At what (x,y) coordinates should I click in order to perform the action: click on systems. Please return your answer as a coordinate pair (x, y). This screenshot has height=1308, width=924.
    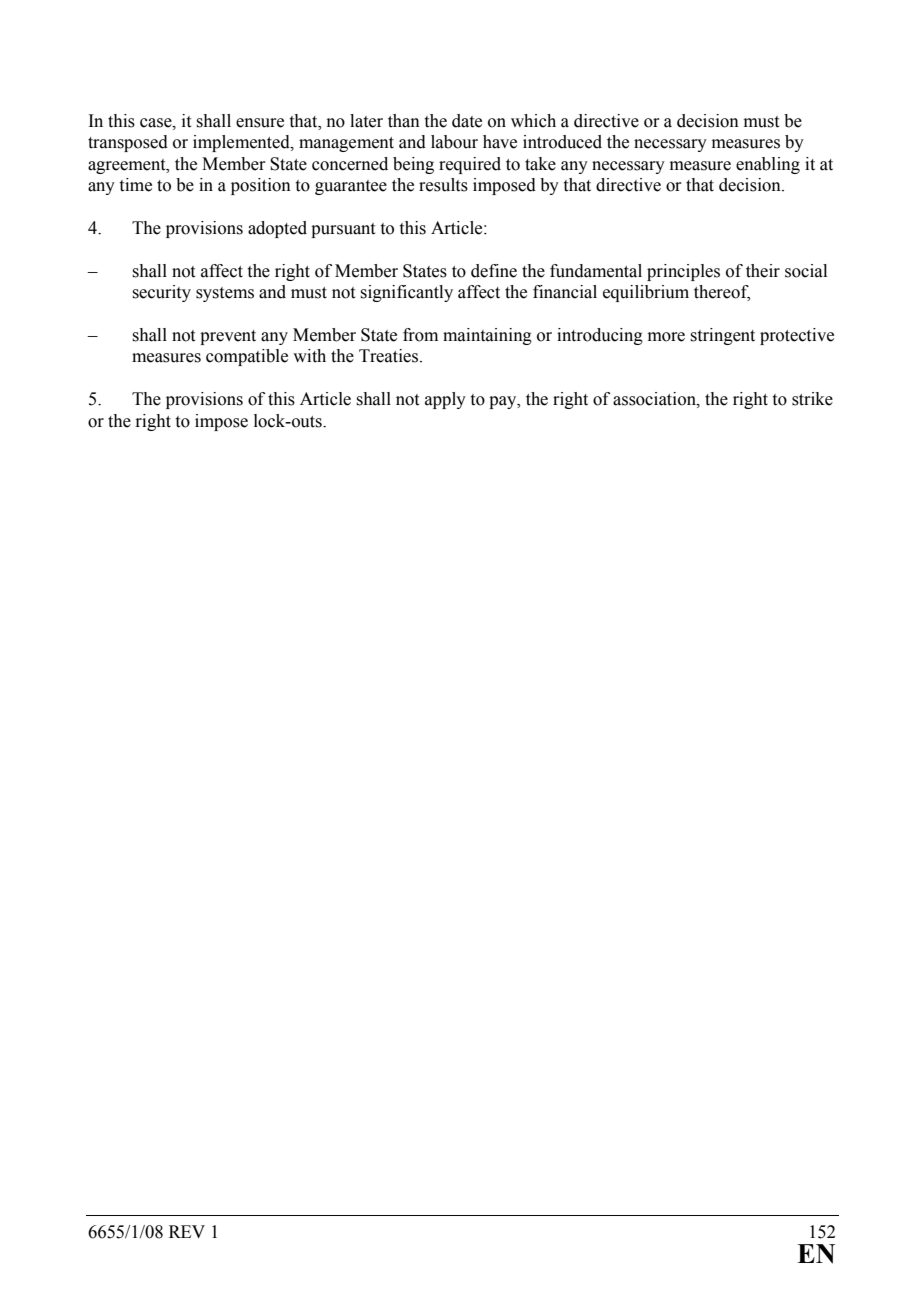
    Looking at the image, I should click on (225, 294).
